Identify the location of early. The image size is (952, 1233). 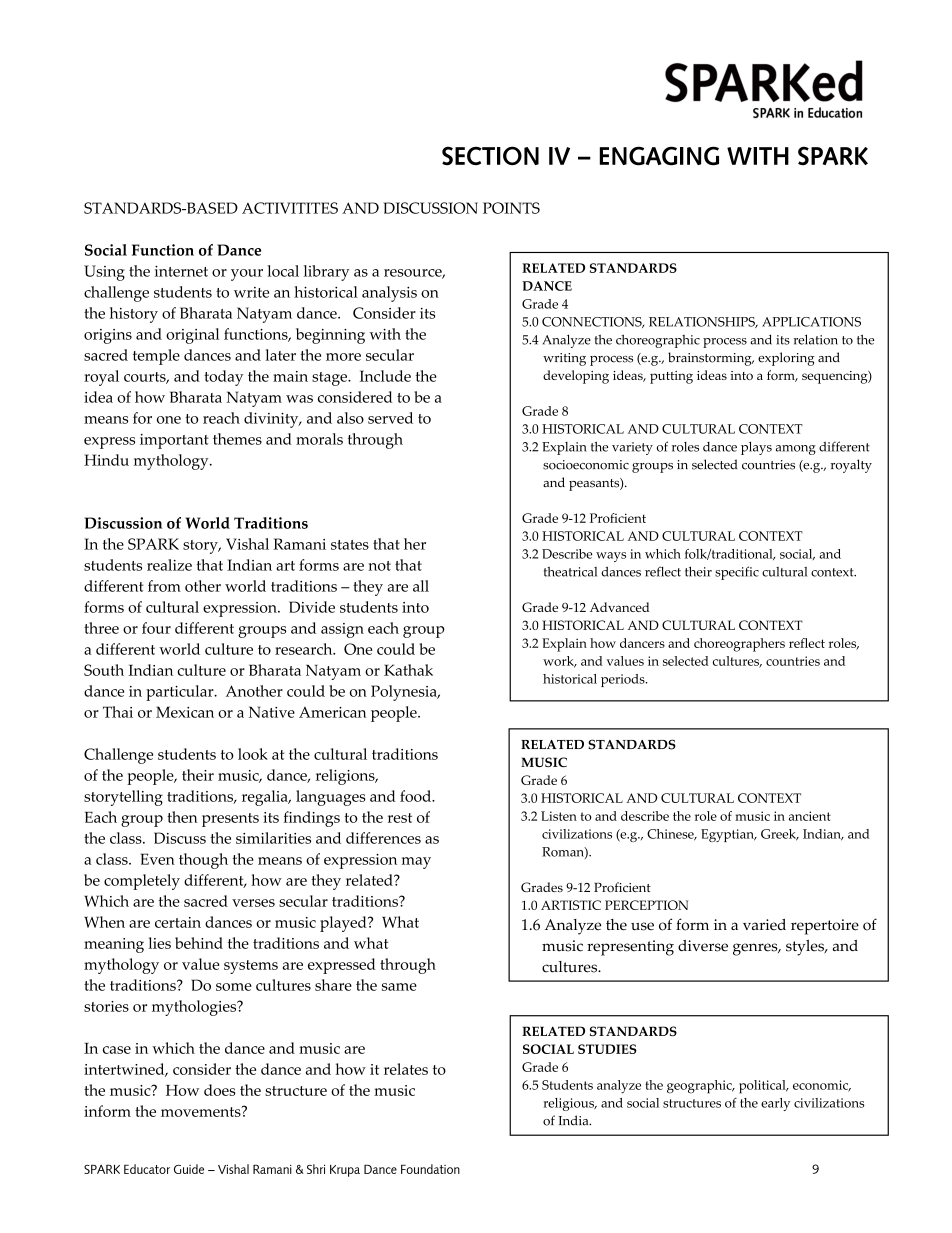
(775, 1104).
